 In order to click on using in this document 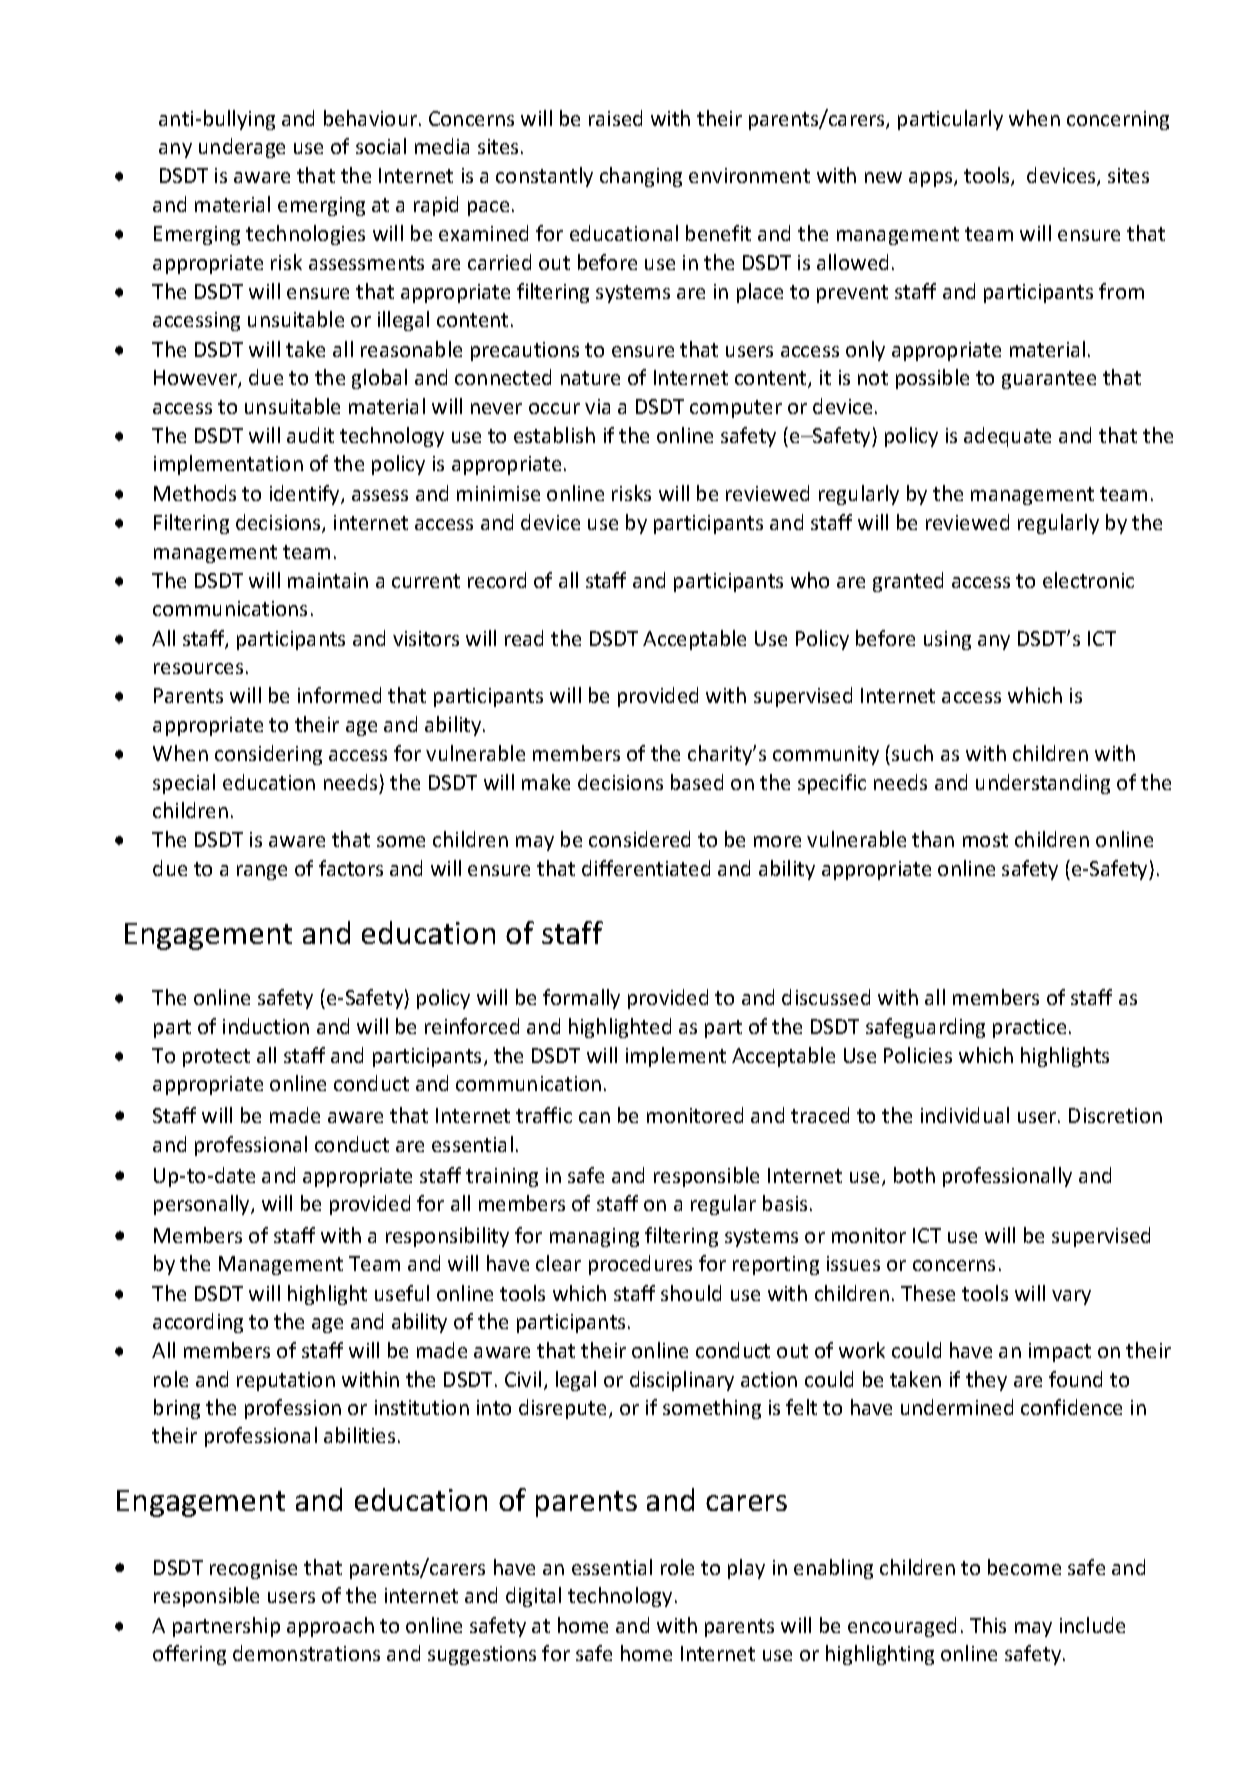, I will do `click(947, 640)`.
